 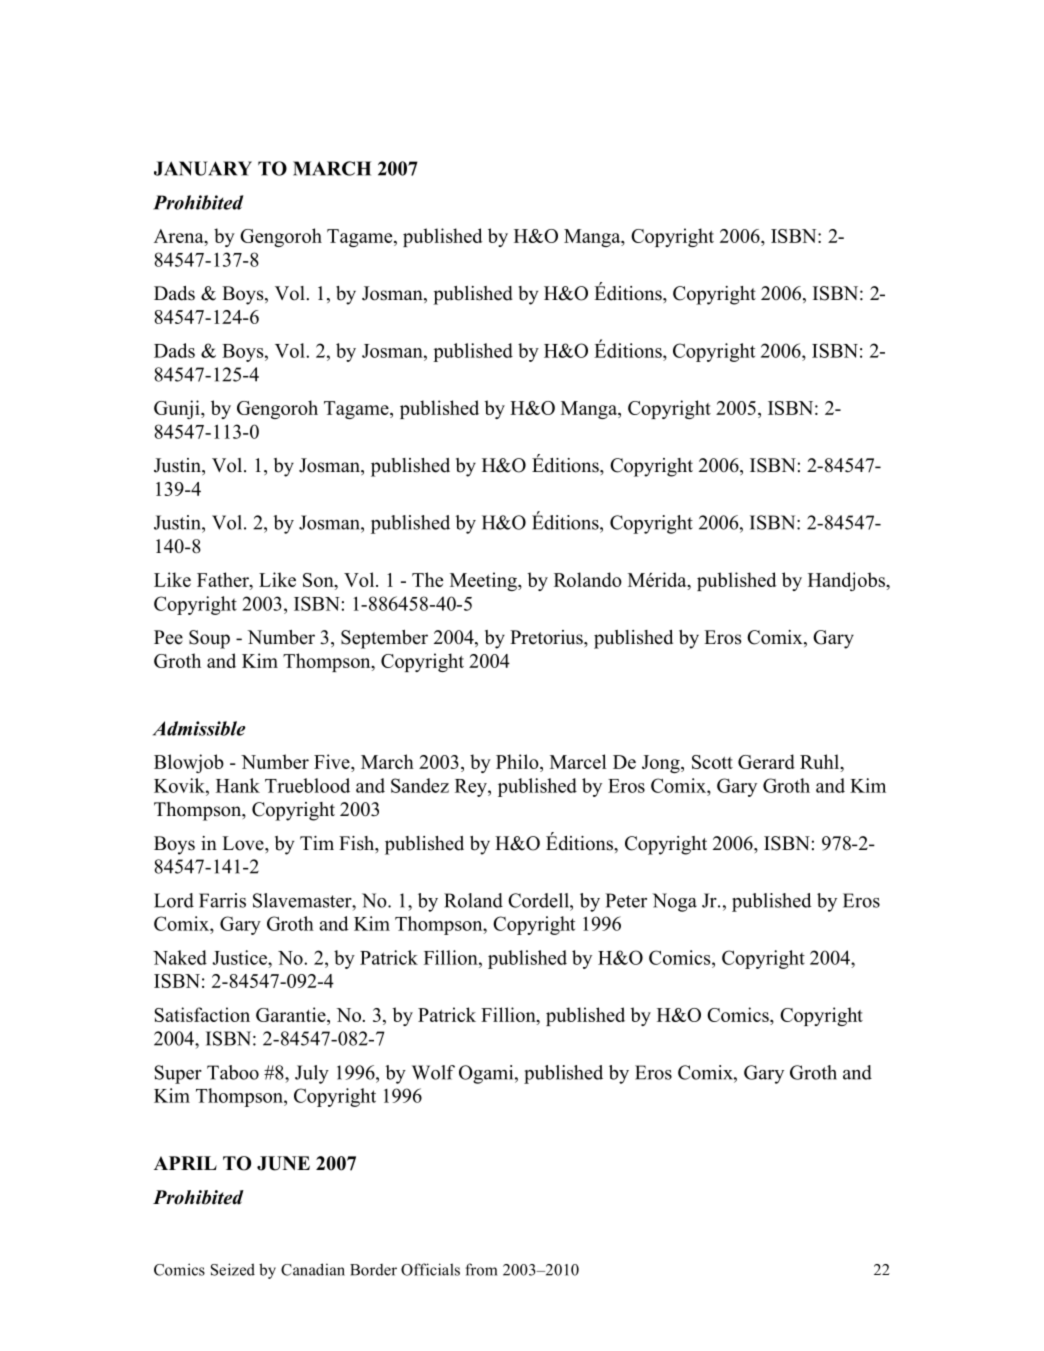 I want to click on from, so click(x=481, y=1269).
